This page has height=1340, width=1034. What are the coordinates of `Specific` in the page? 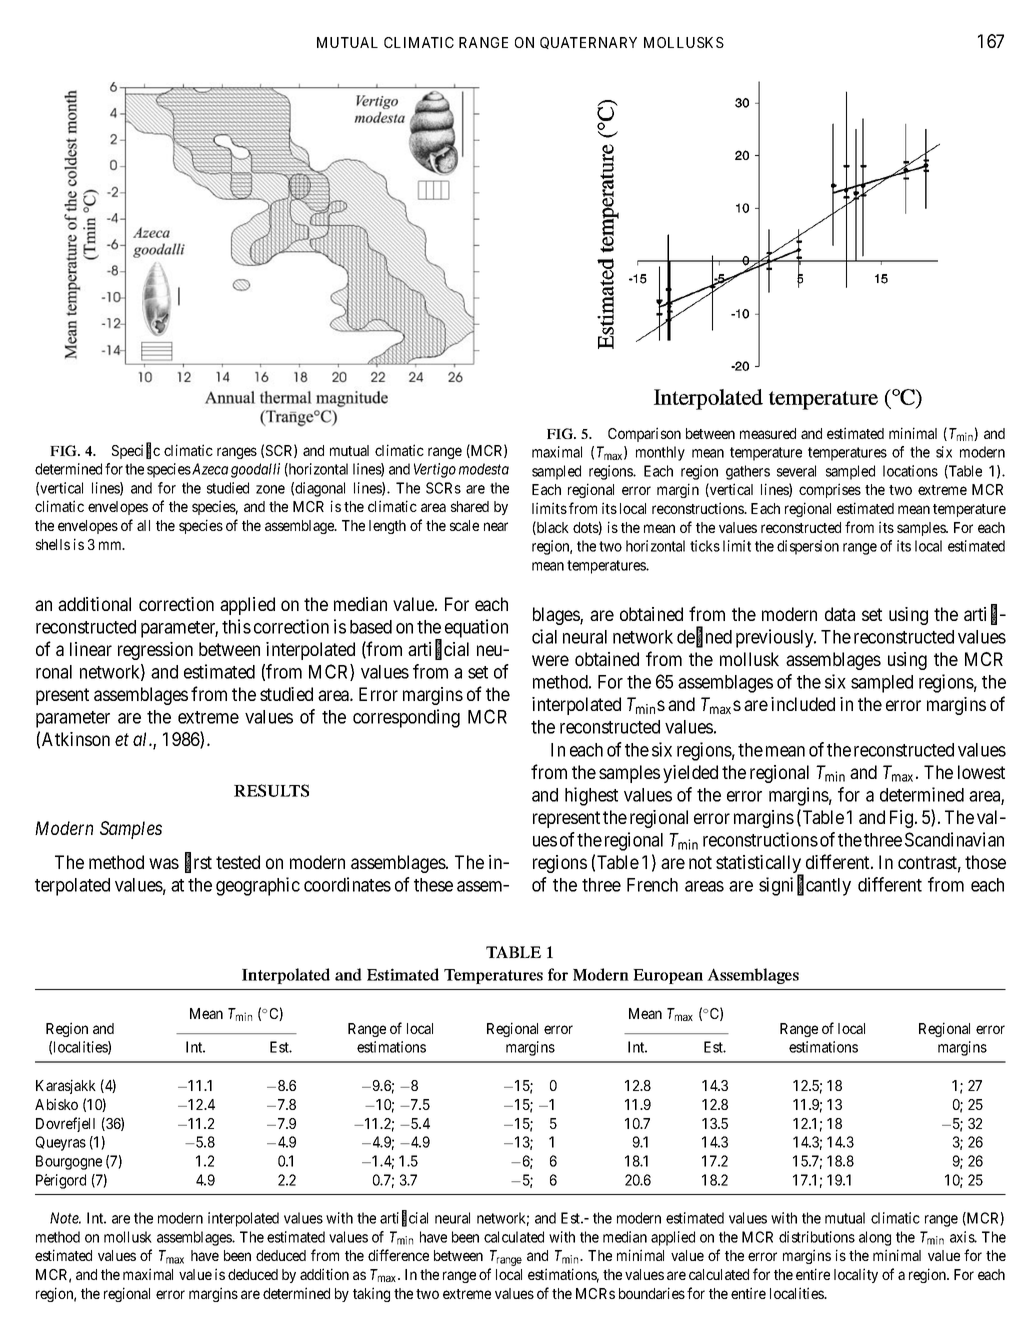 It's located at (136, 451).
